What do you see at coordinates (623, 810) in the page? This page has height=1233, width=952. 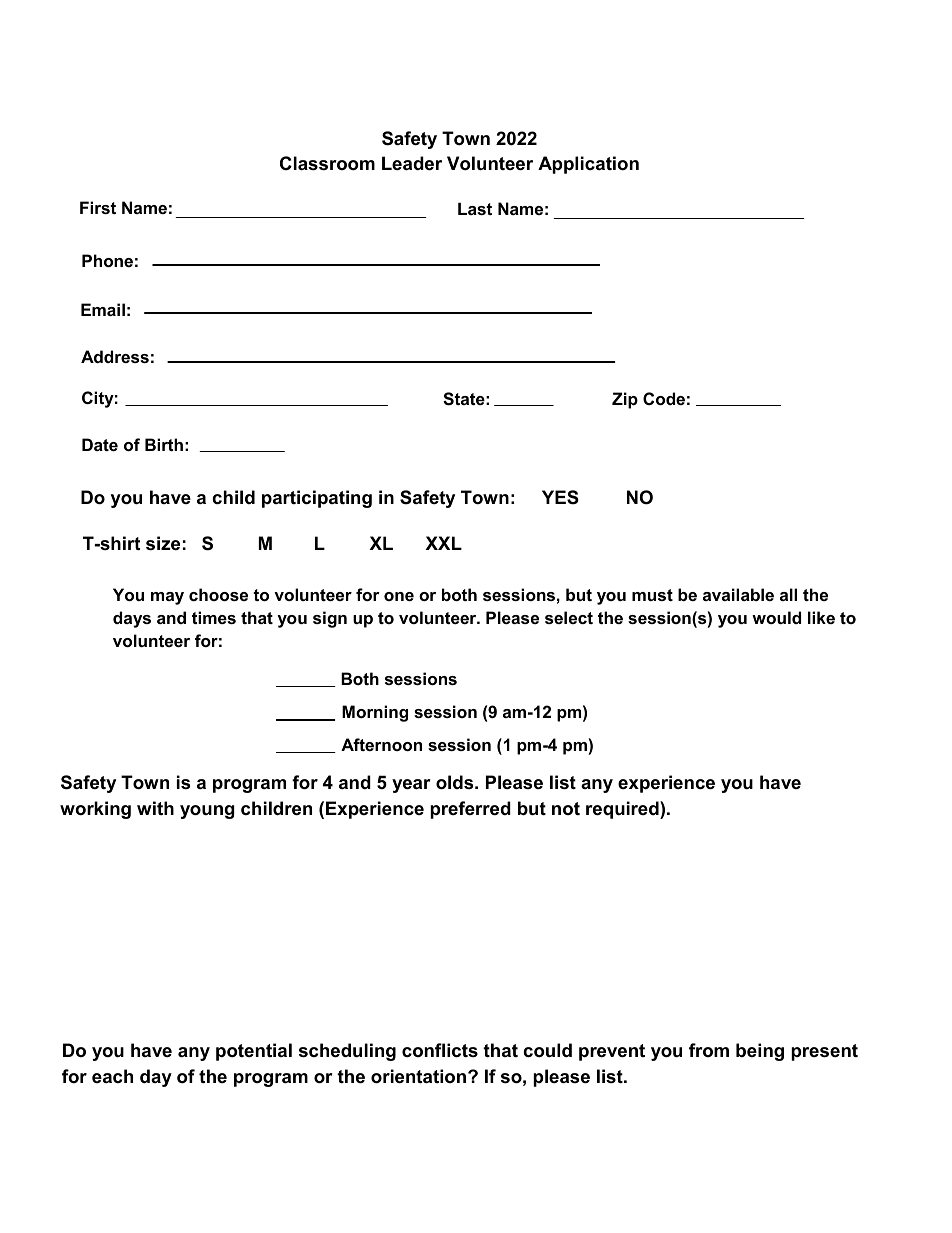 I see `required` at bounding box center [623, 810].
